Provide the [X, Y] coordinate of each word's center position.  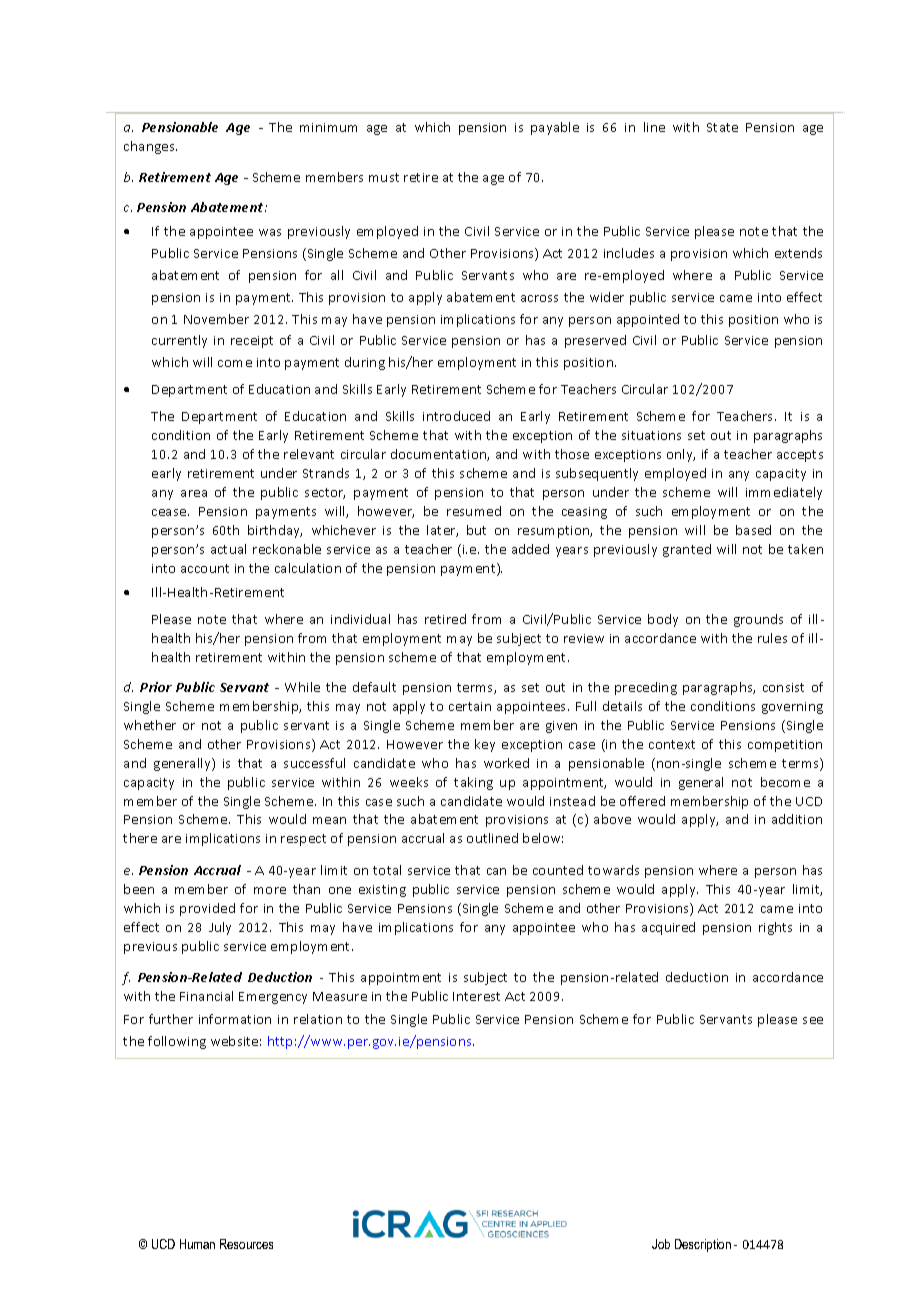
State [722, 127]
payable [555, 128]
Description [703, 1245]
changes [150, 147]
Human [197, 1244]
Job [661, 1244]
